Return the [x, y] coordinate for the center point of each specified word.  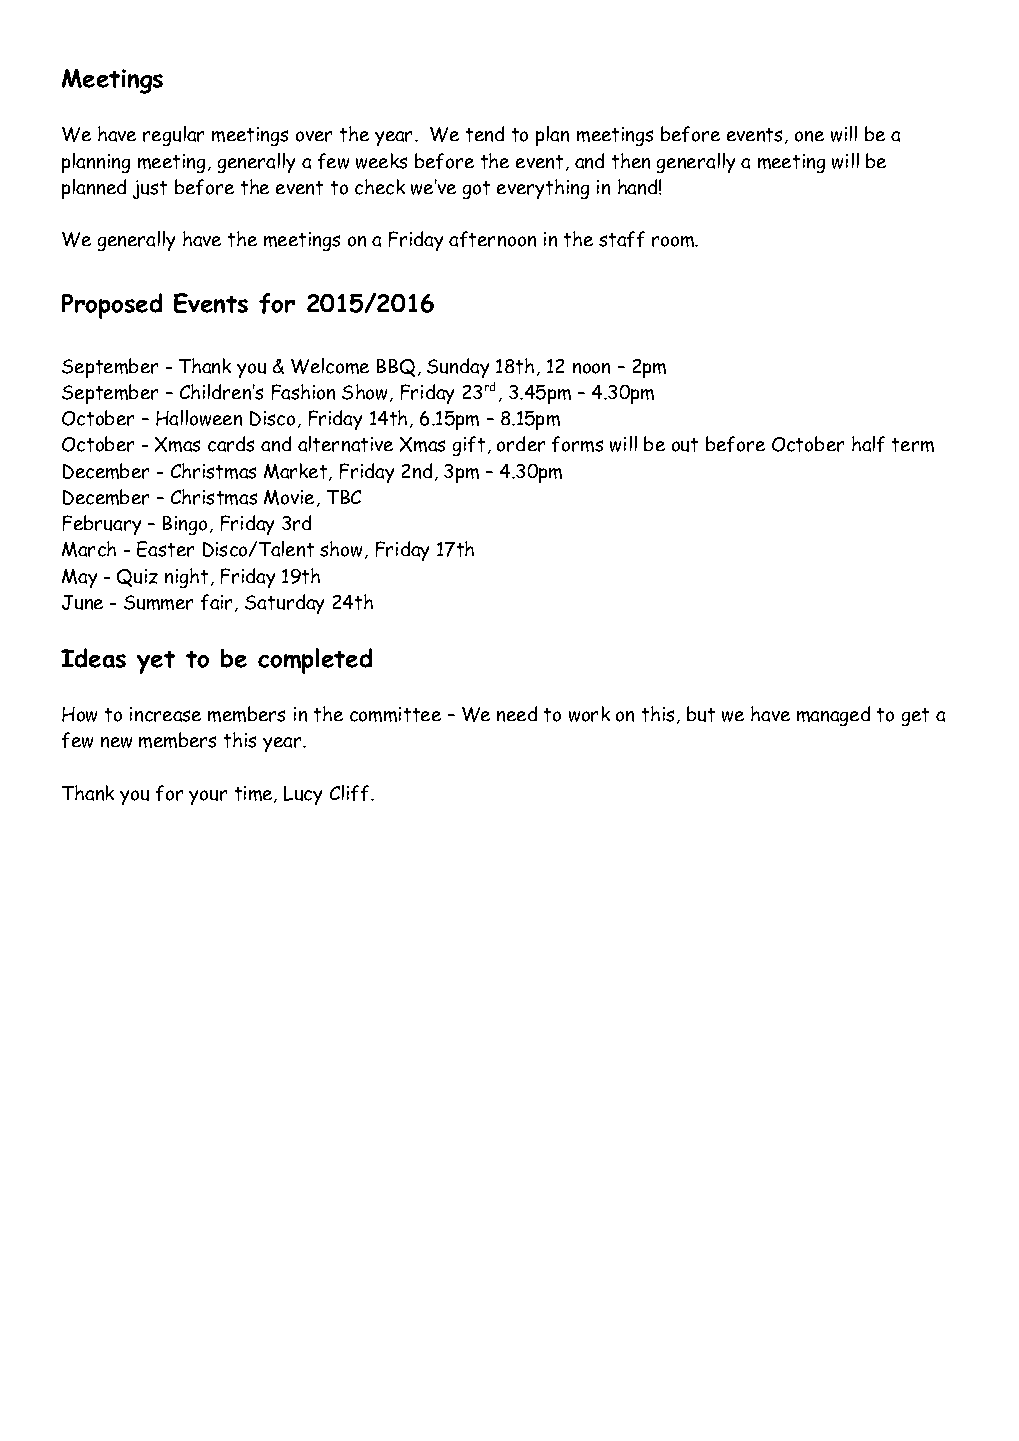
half [868, 444]
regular [173, 136]
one [809, 136]
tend [485, 134]
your [208, 797]
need [517, 714]
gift [469, 446]
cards [231, 444]
